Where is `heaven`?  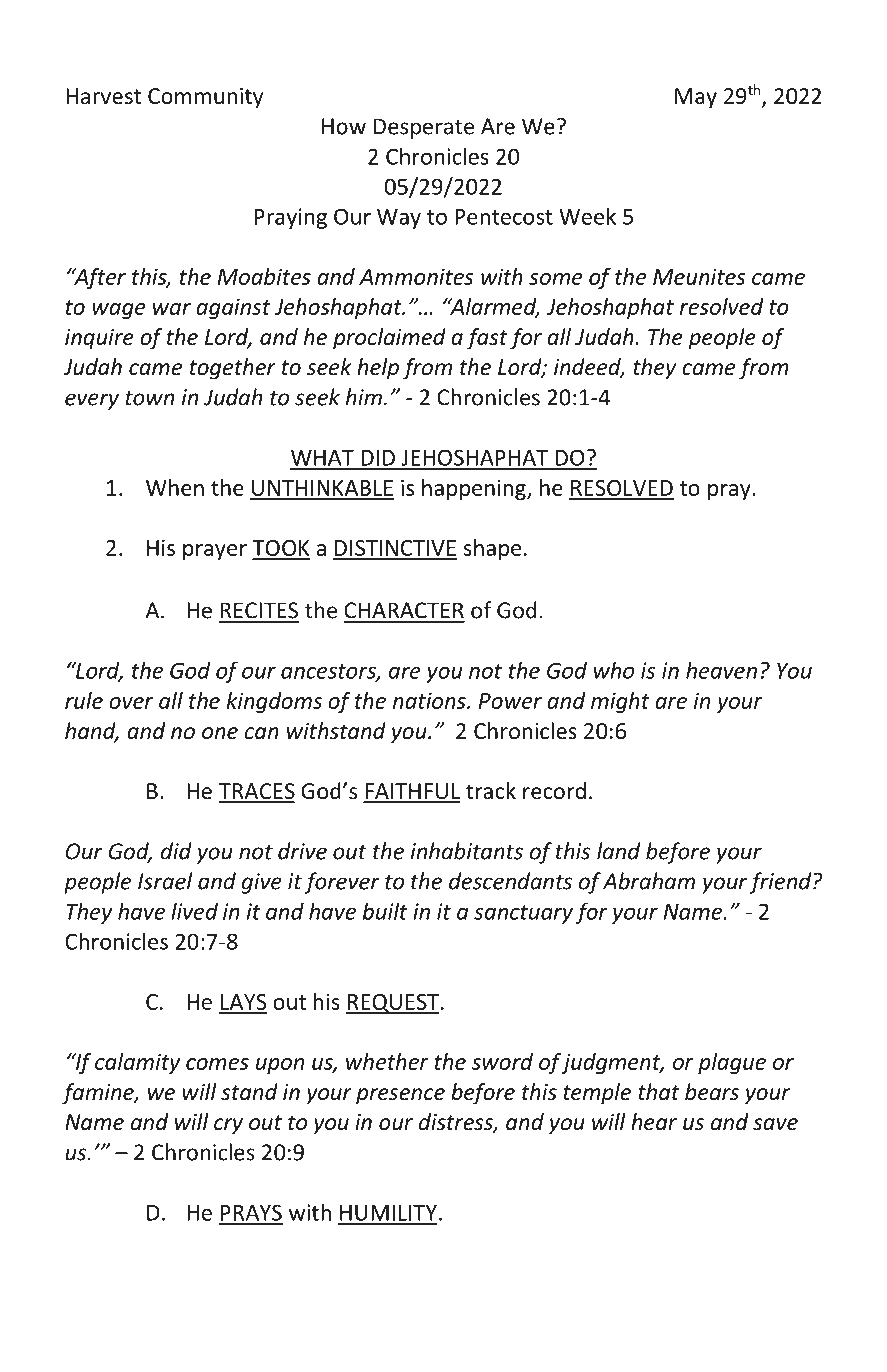 heaven is located at coordinates (721, 670).
